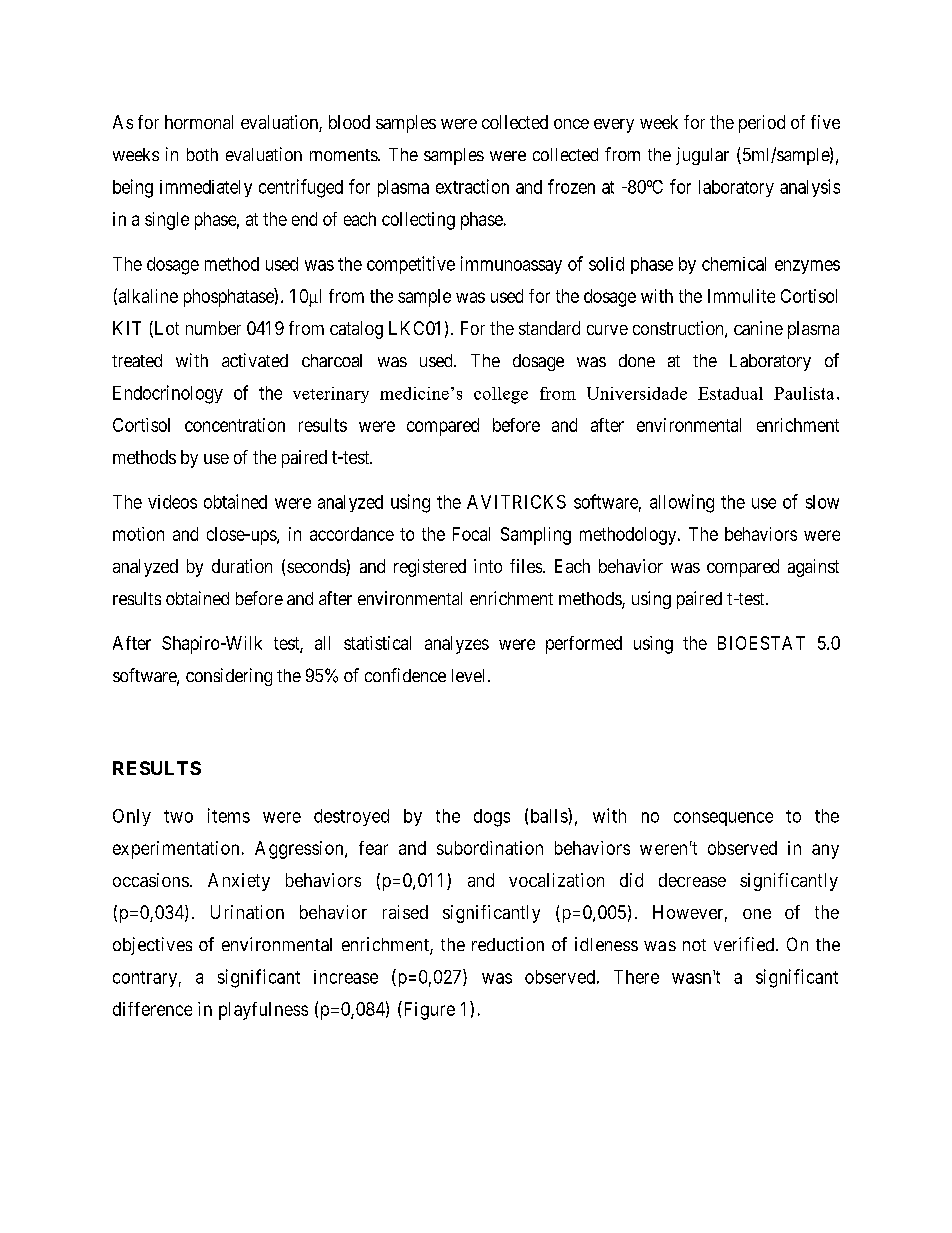  I want to click on extraction, so click(472, 186).
